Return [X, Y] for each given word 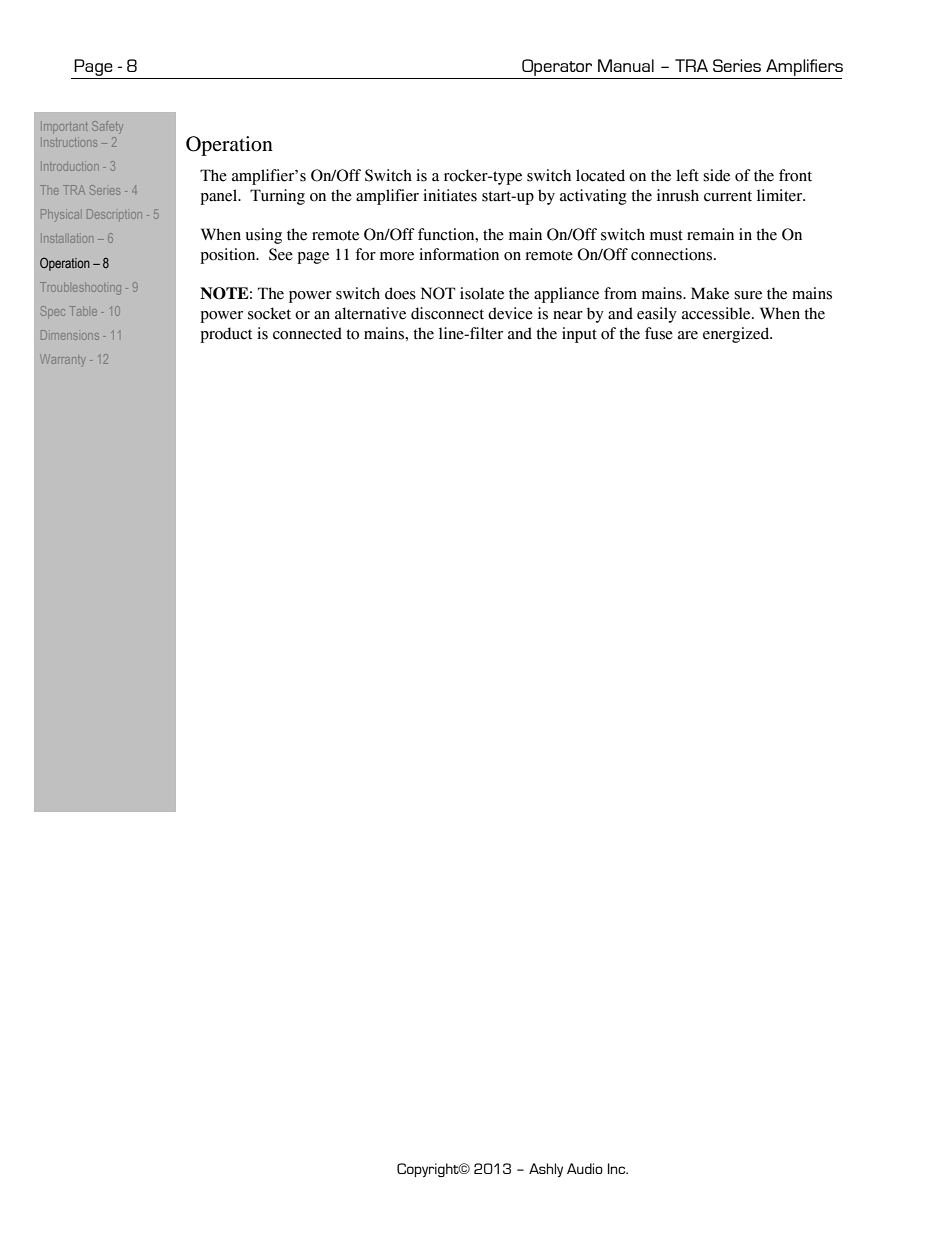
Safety [107, 127]
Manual [626, 65]
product [226, 335]
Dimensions [70, 335]
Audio [585, 1168]
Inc [618, 1168]
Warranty [62, 360]
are [688, 335]
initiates [450, 195]
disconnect [447, 313]
